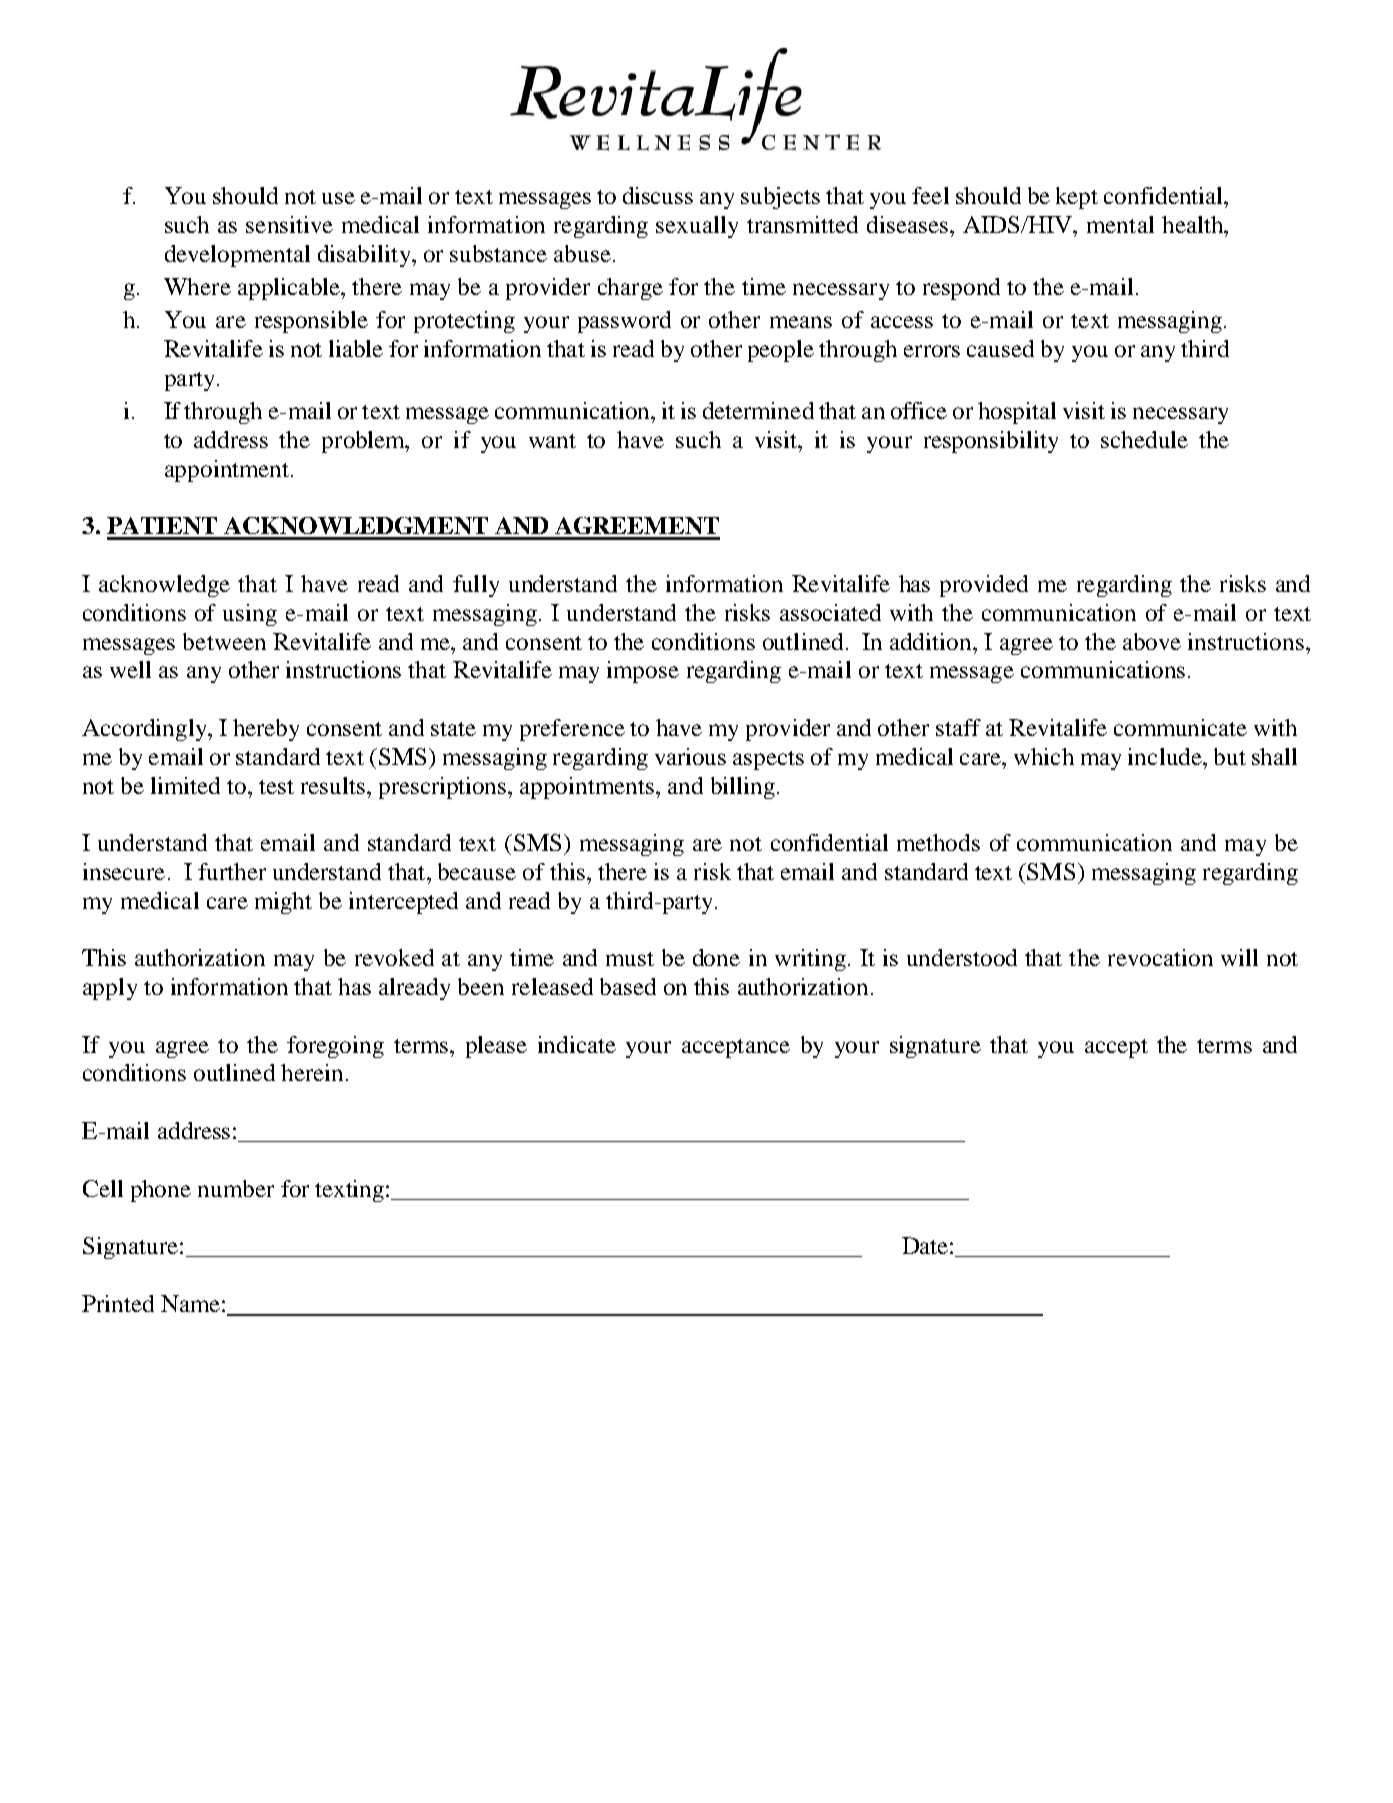 The width and height of the screenshot is (1393, 1803). What do you see at coordinates (1194, 224) in the screenshot?
I see `health` at bounding box center [1194, 224].
